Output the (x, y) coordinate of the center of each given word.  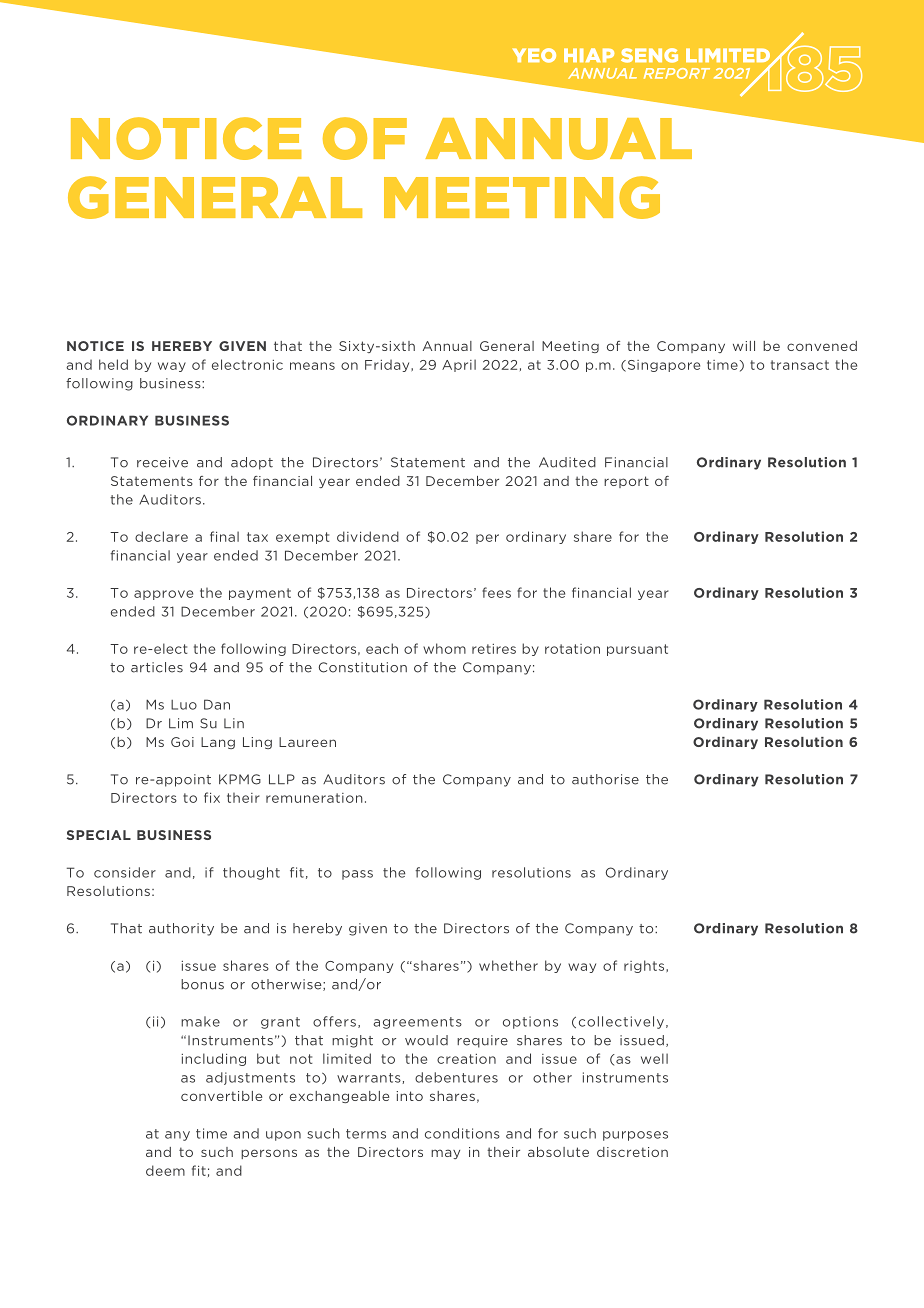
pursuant (637, 650)
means (312, 366)
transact (800, 365)
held (113, 364)
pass (357, 875)
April (459, 365)
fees (496, 592)
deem (165, 1170)
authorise (605, 779)
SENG (649, 55)
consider (125, 872)
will (744, 346)
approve (163, 595)
